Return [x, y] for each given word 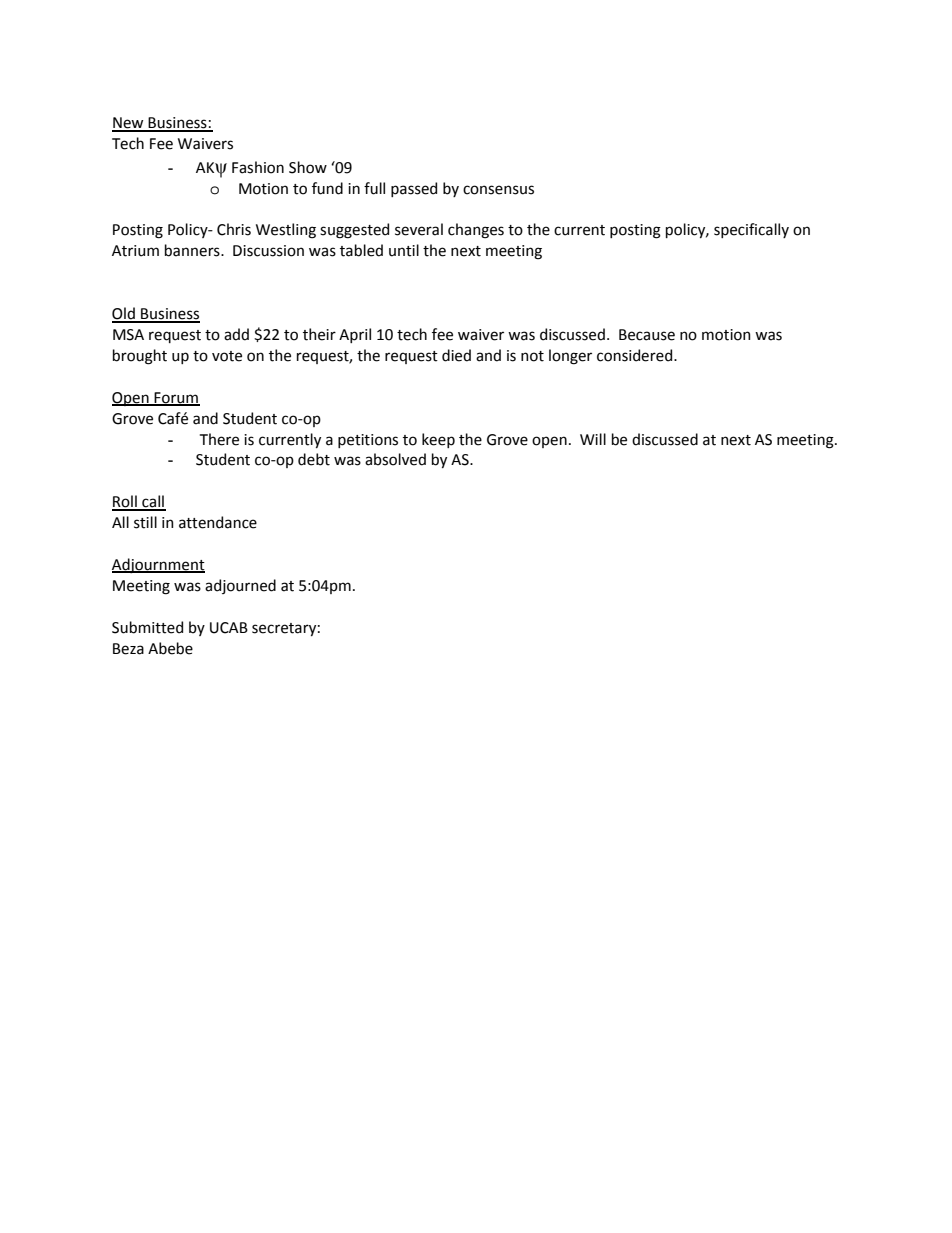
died [456, 355]
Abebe [170, 648]
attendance [218, 522]
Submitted [147, 627]
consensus [498, 190]
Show [308, 167]
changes [476, 231]
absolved [395, 459]
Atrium [135, 251]
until [404, 250]
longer [570, 357]
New [129, 124]
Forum [176, 398]
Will [593, 439]
